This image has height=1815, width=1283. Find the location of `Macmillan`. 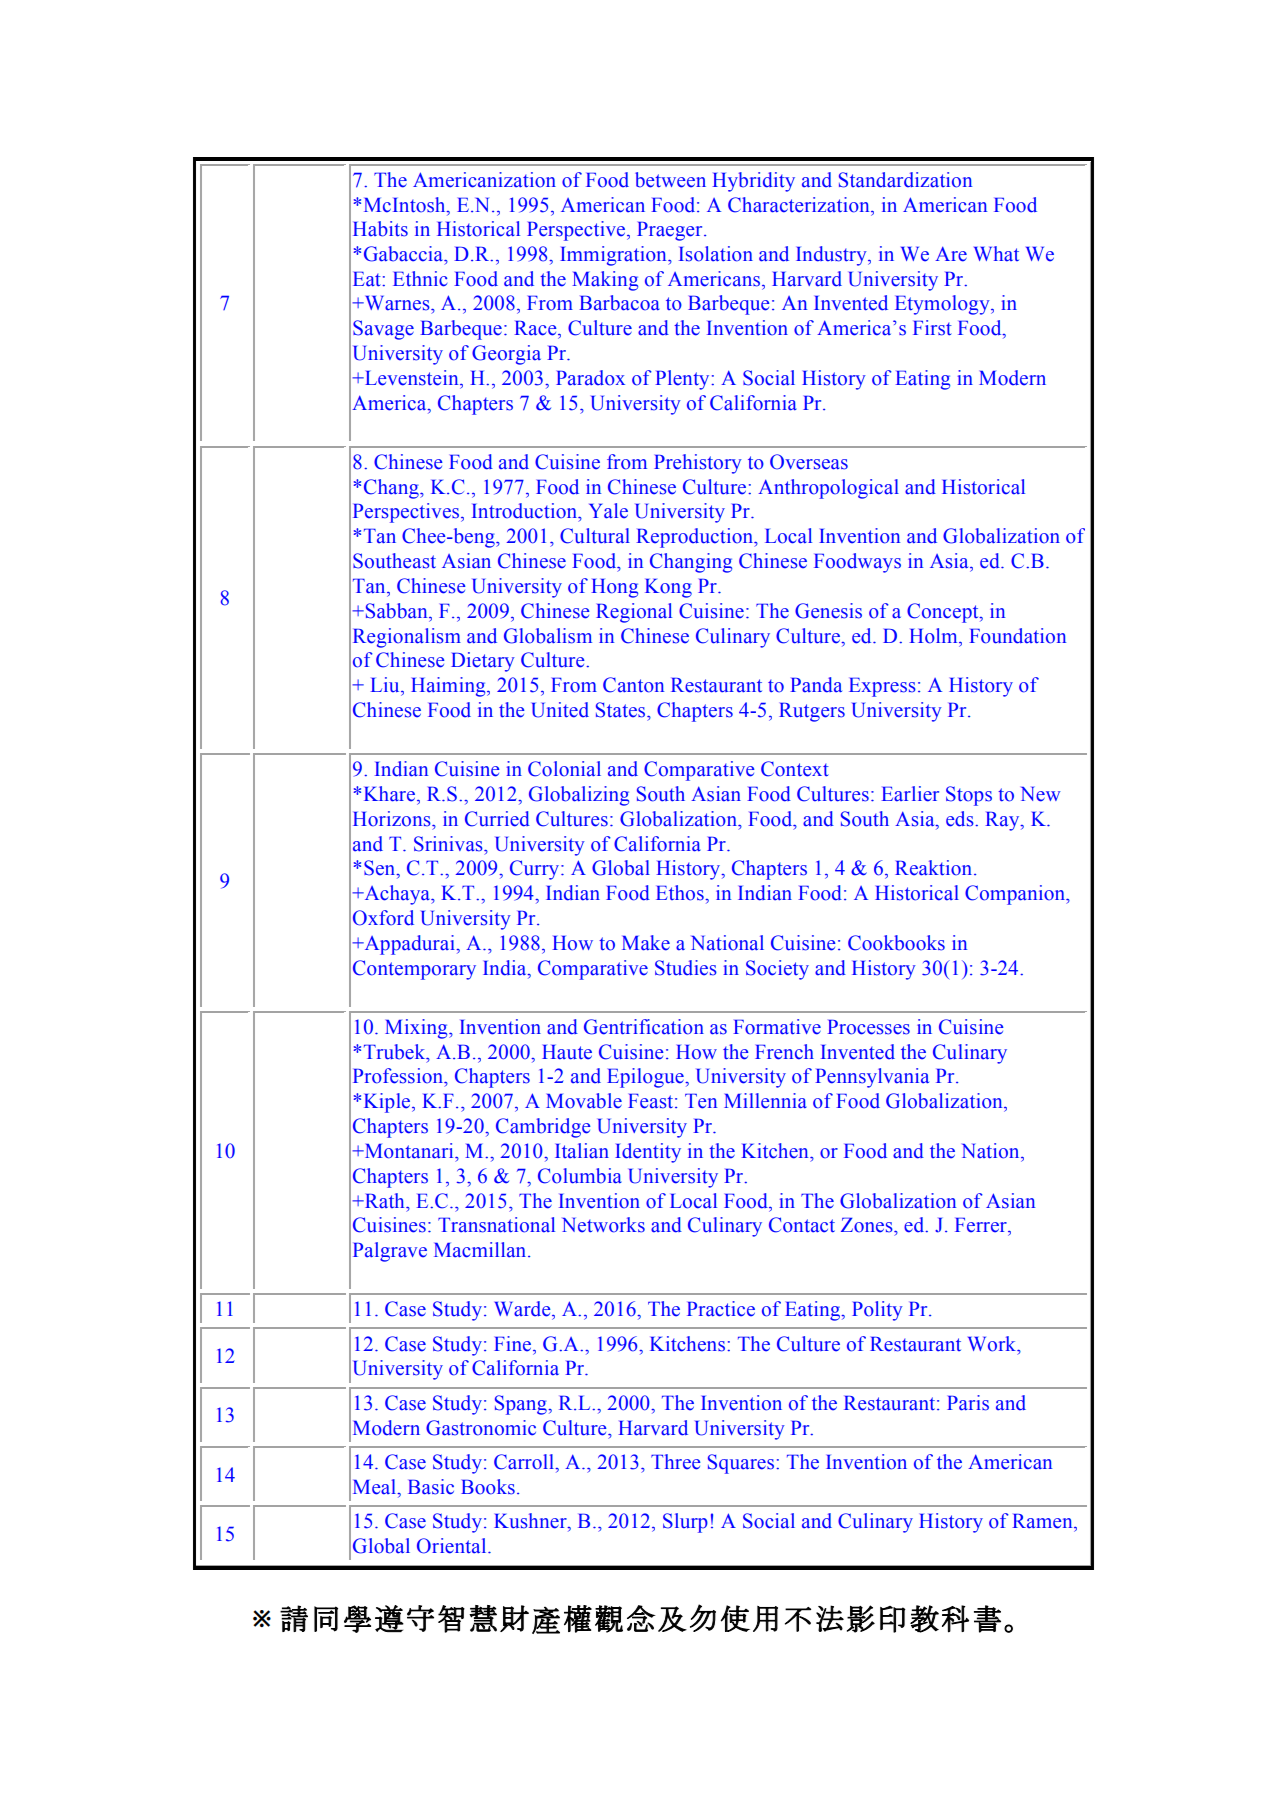

Macmillan is located at coordinates (481, 1250).
